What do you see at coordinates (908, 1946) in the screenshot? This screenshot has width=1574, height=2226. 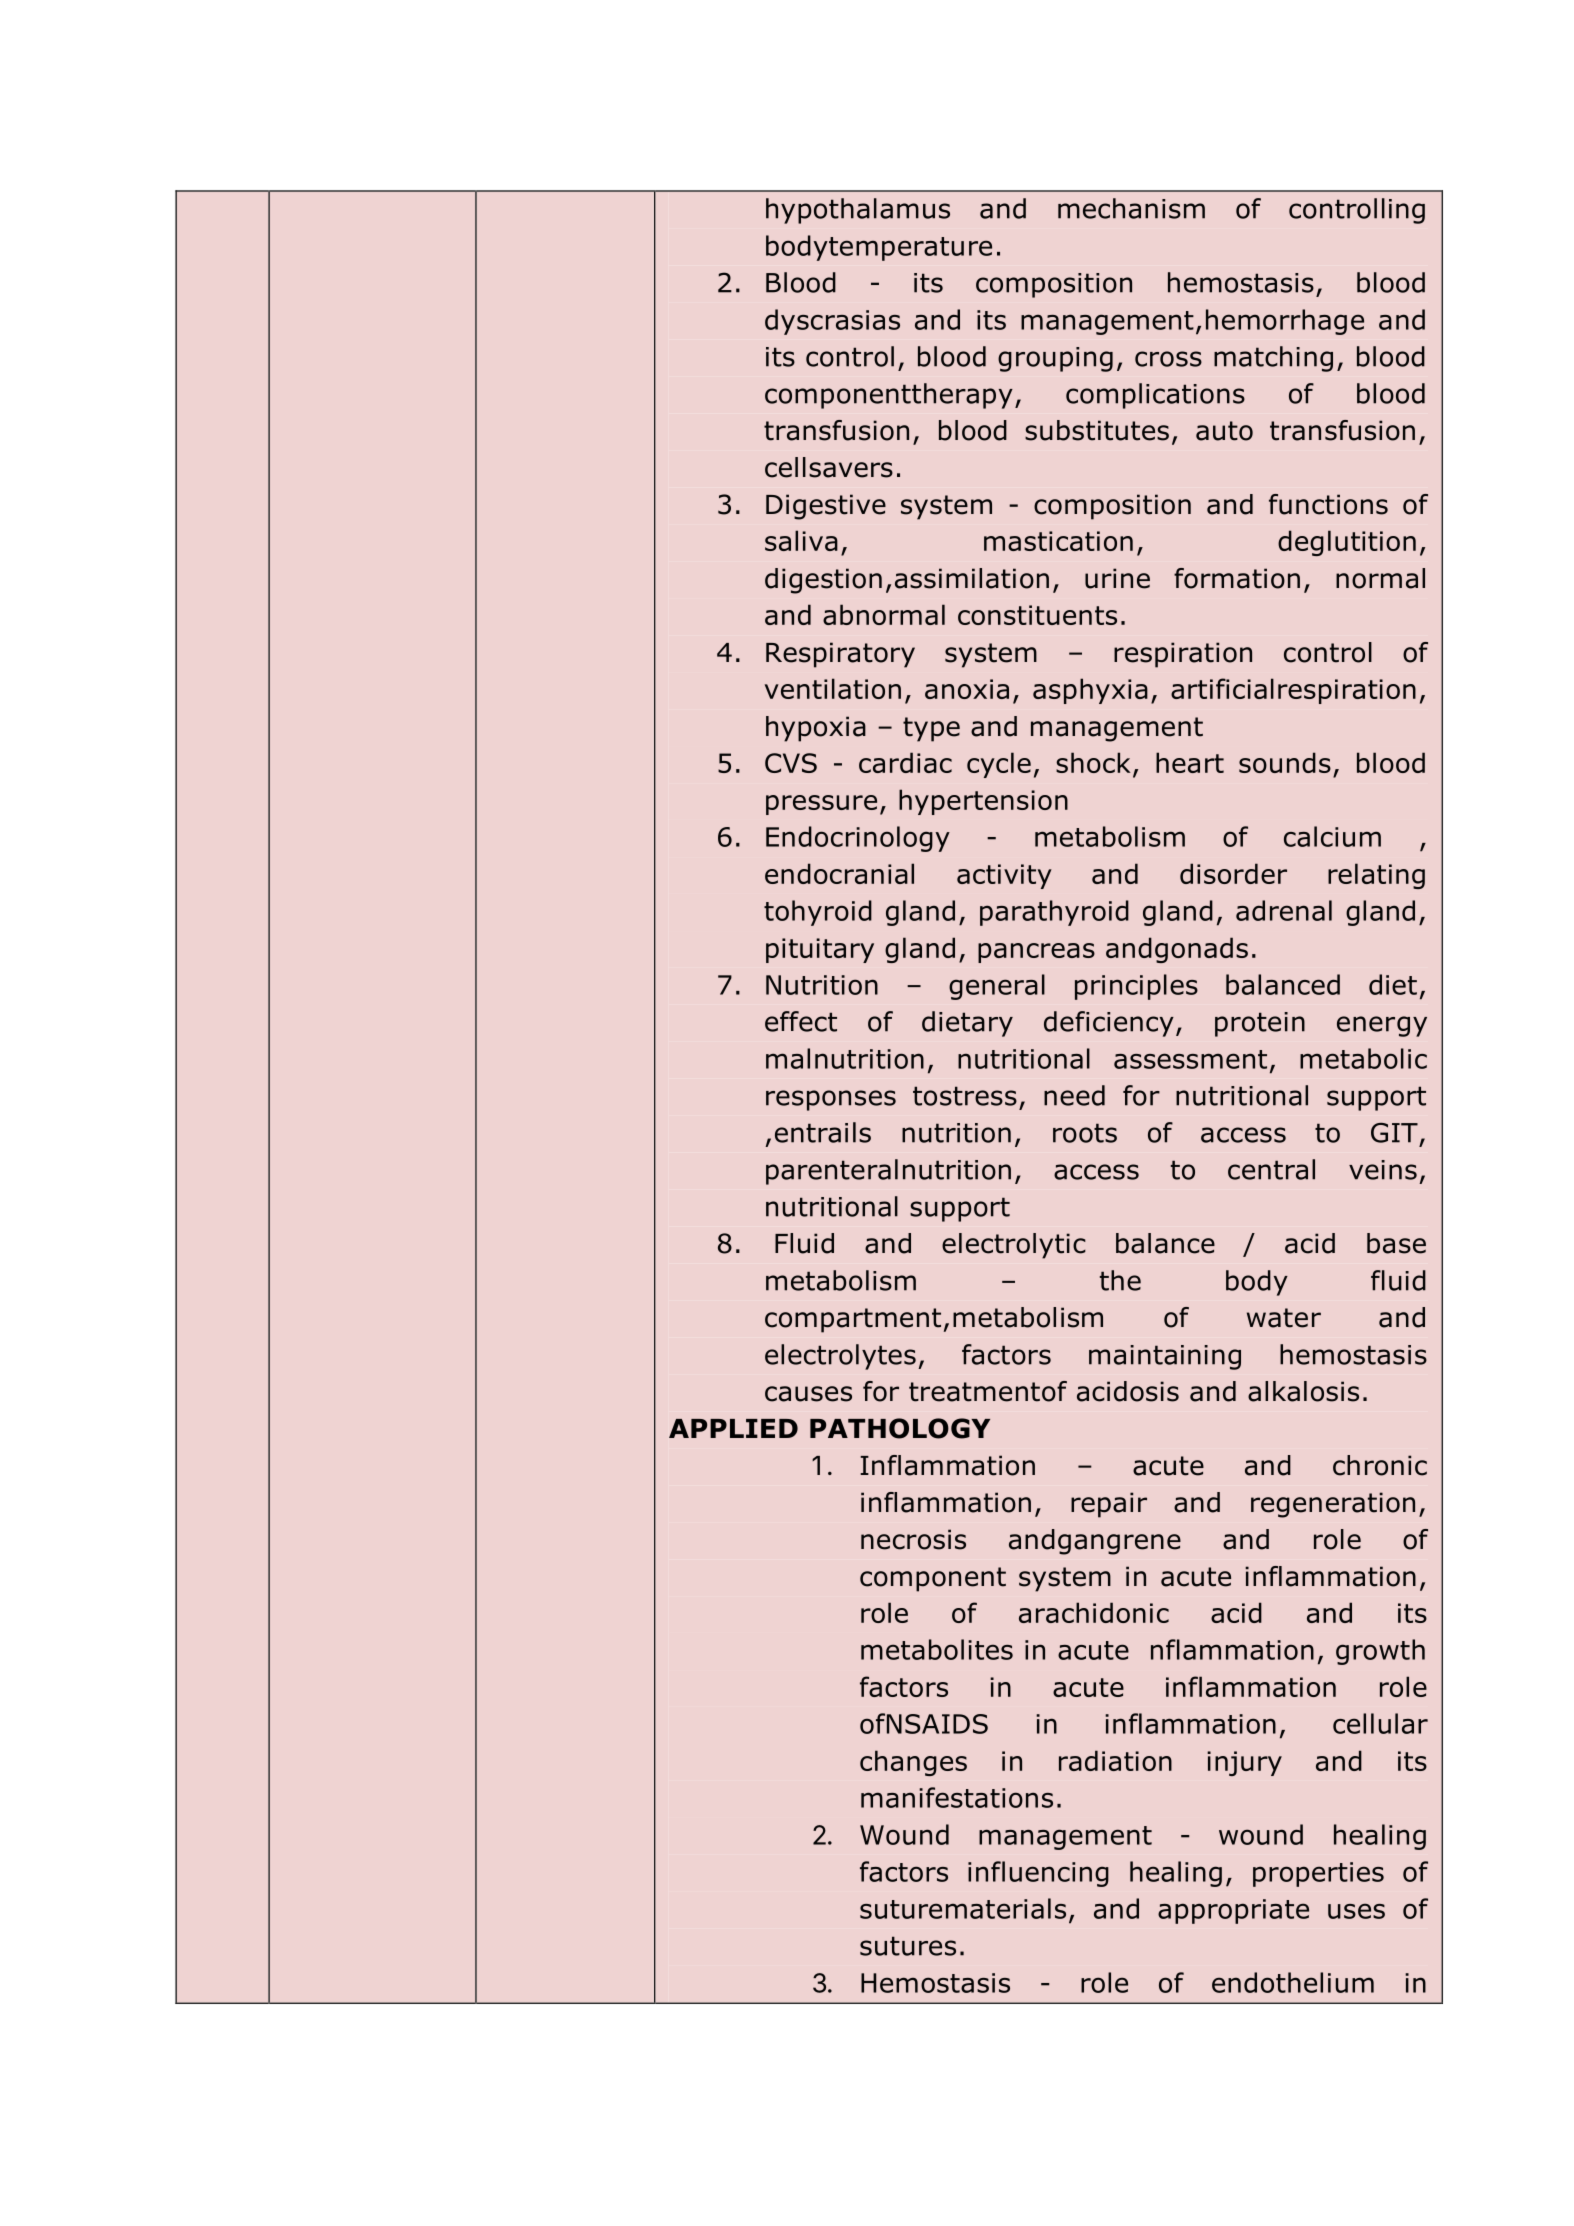 I see `sutures` at bounding box center [908, 1946].
